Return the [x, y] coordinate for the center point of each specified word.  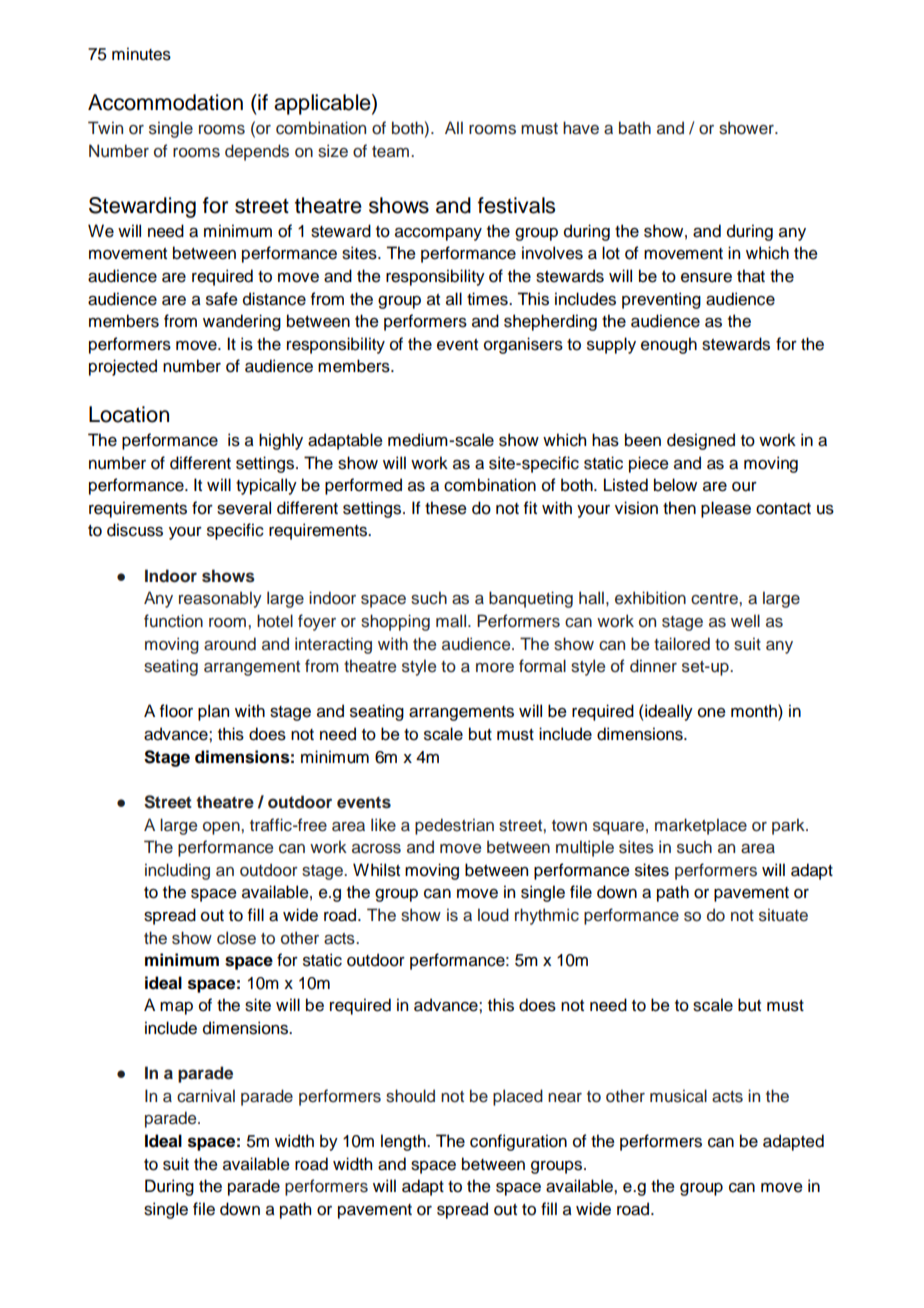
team [392, 152]
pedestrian [454, 826]
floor [176, 711]
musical [678, 1096]
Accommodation [165, 102]
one [712, 713]
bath [635, 128]
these [446, 508]
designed [701, 441]
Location [129, 414]
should [410, 1096]
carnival [206, 1096]
